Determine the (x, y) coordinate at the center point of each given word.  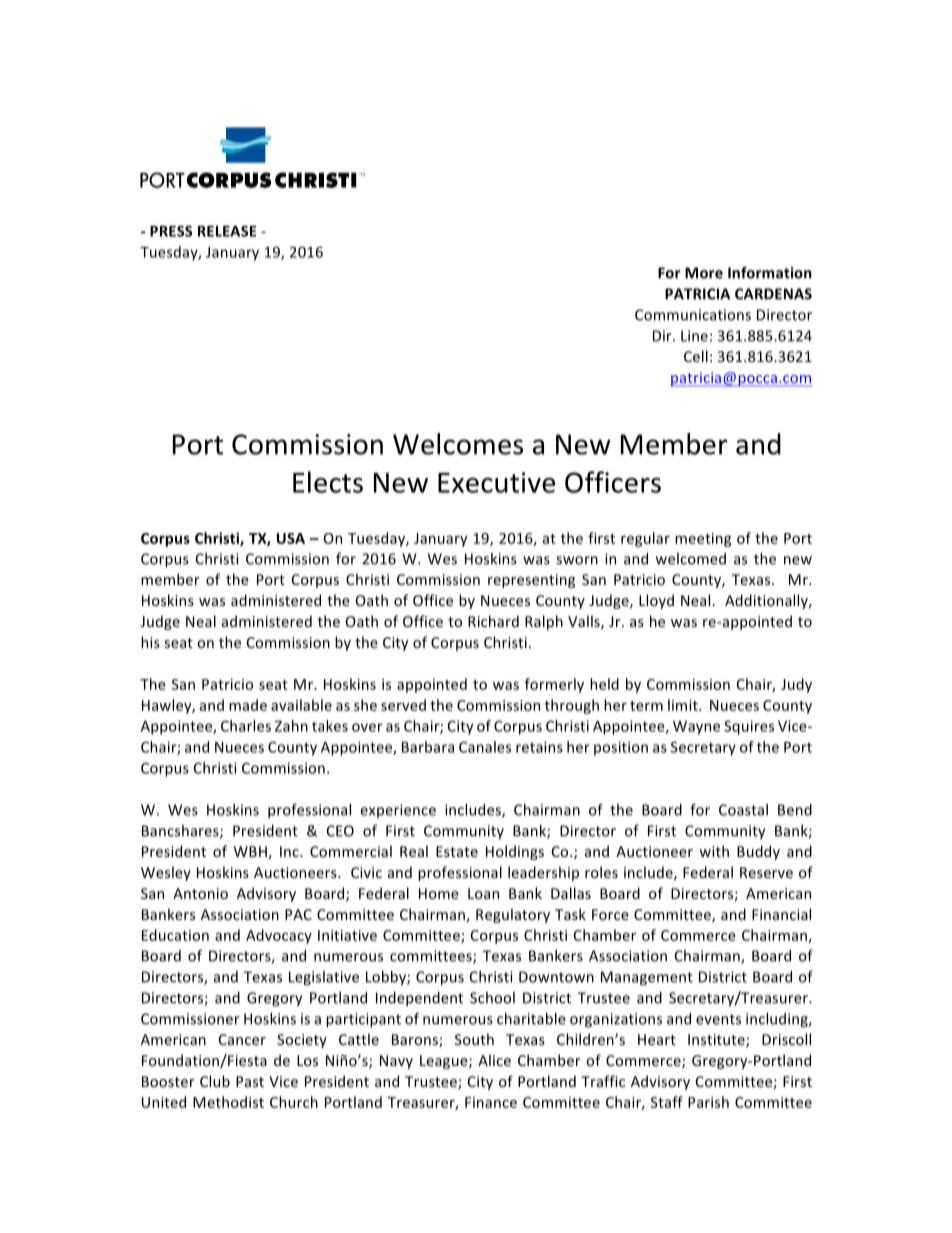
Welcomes (458, 444)
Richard (493, 621)
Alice (494, 1060)
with (714, 851)
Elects (328, 482)
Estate (457, 851)
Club (215, 1081)
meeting (703, 540)
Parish (708, 1102)
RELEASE (227, 231)
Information (770, 273)
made (248, 705)
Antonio (200, 893)
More (704, 273)
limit (684, 705)
